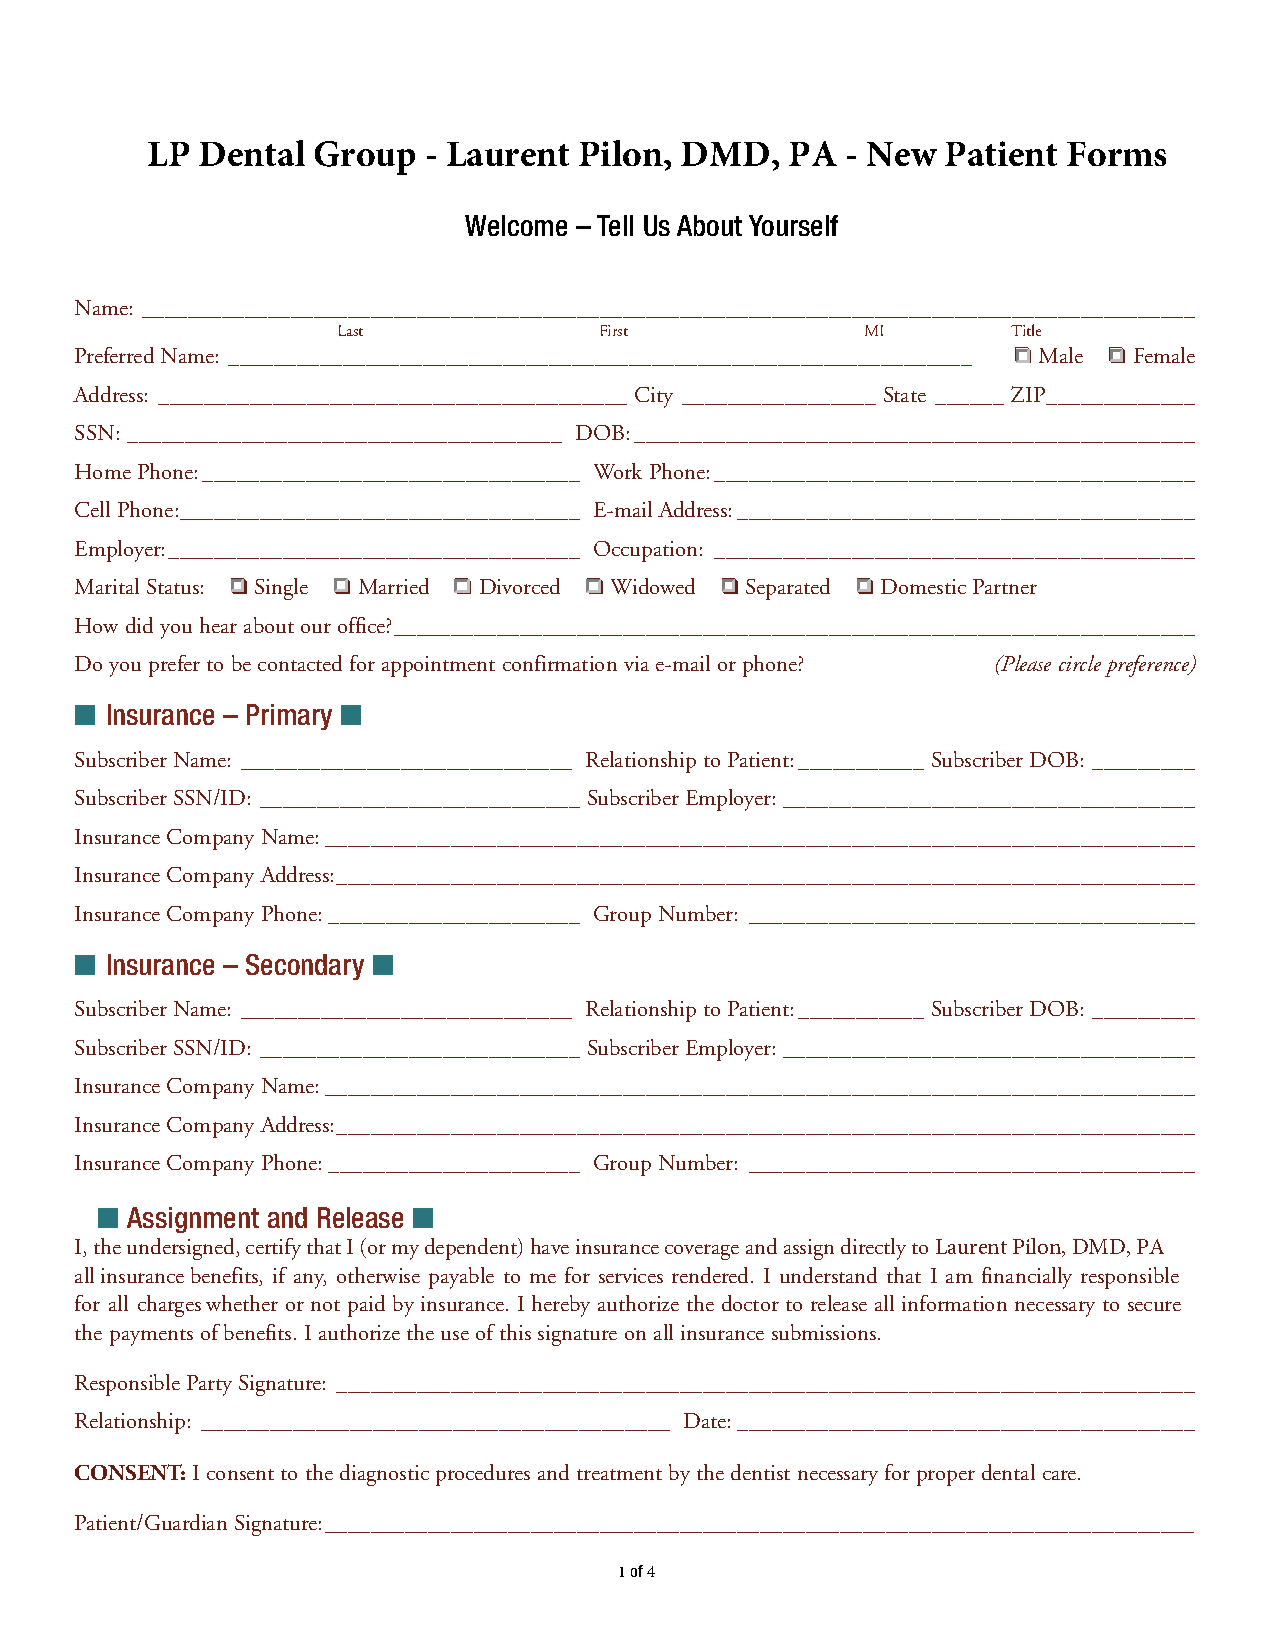  I want to click on Last, so click(351, 330).
